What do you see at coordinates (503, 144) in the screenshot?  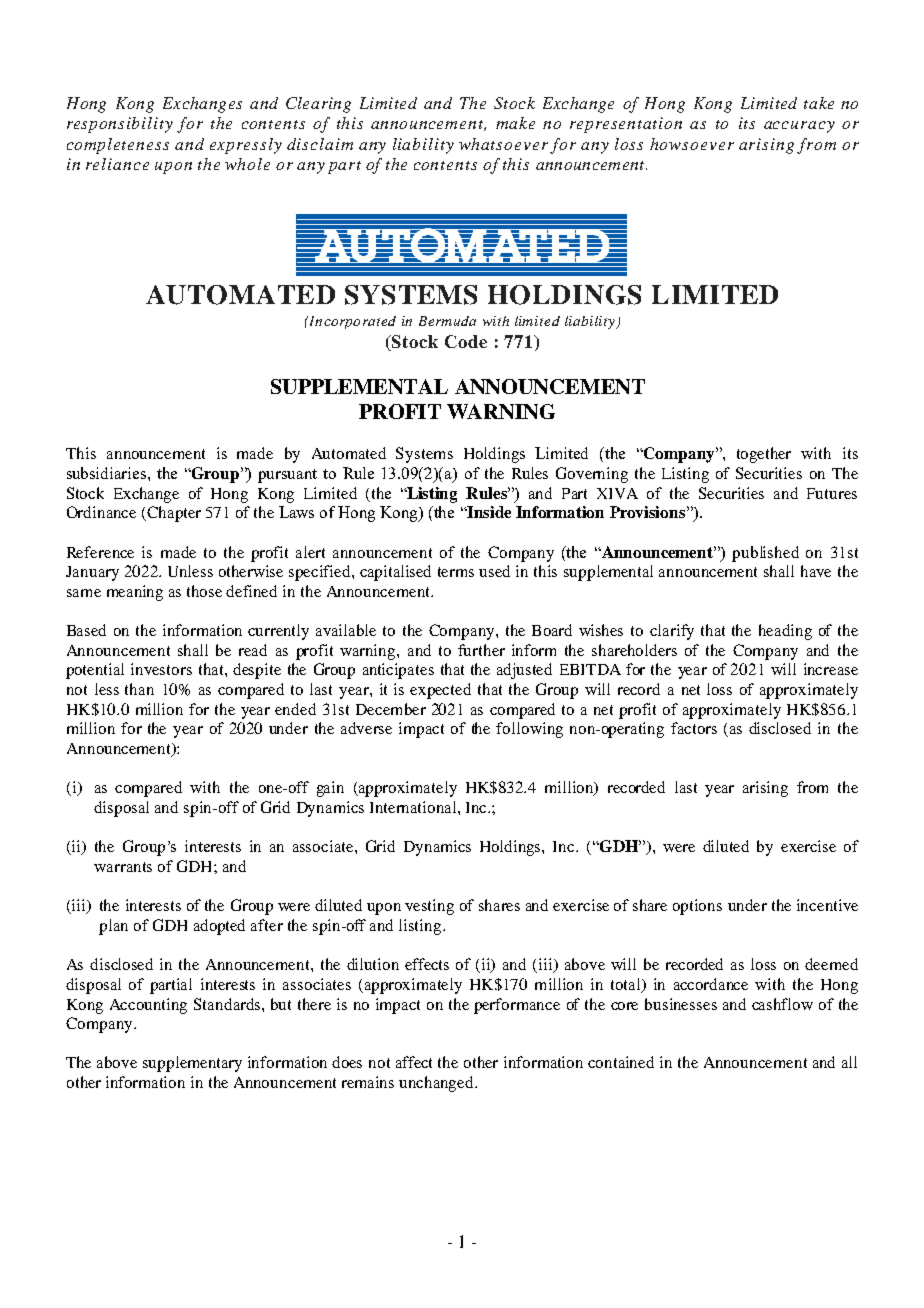 I see `whatsoever` at bounding box center [503, 144].
